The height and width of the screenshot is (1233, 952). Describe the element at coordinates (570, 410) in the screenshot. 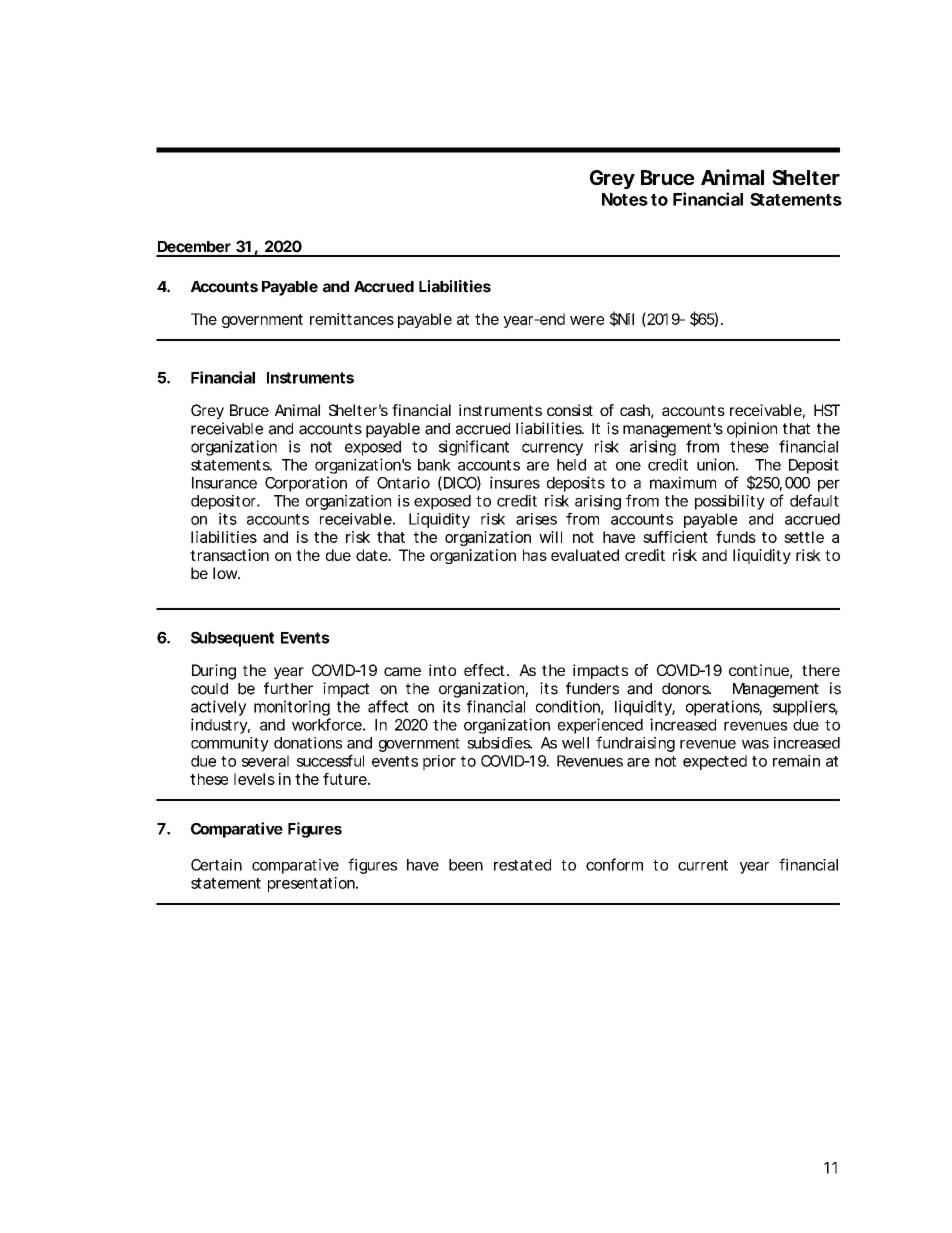

I see `consist` at that location.
